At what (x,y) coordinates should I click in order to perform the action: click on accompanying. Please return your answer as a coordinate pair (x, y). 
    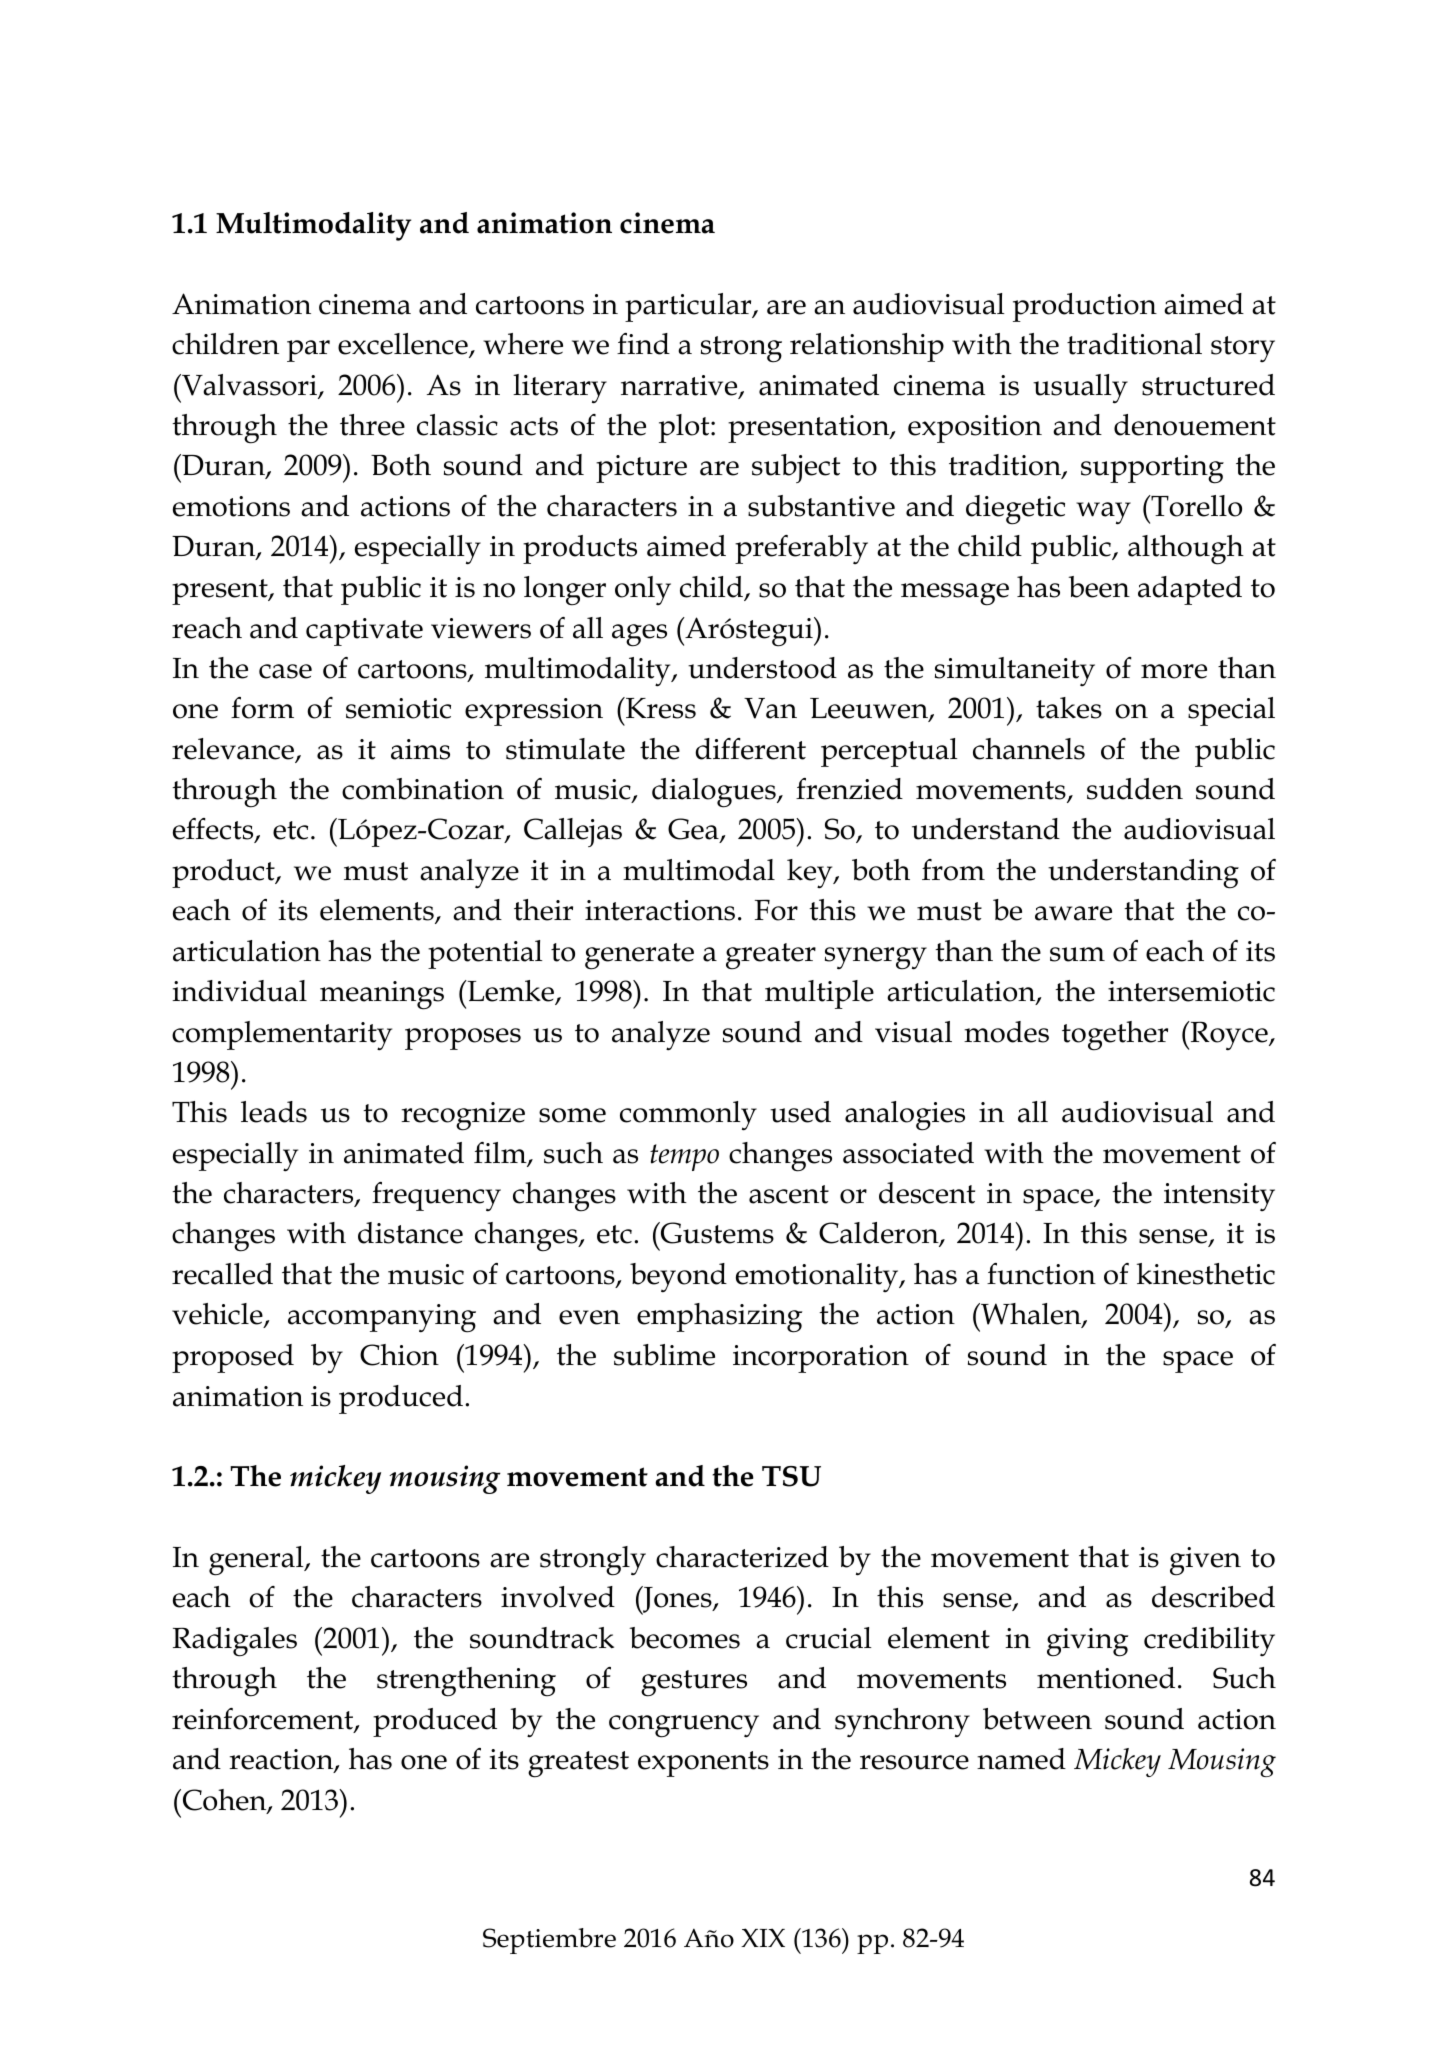
    Looking at the image, I should click on (382, 1318).
